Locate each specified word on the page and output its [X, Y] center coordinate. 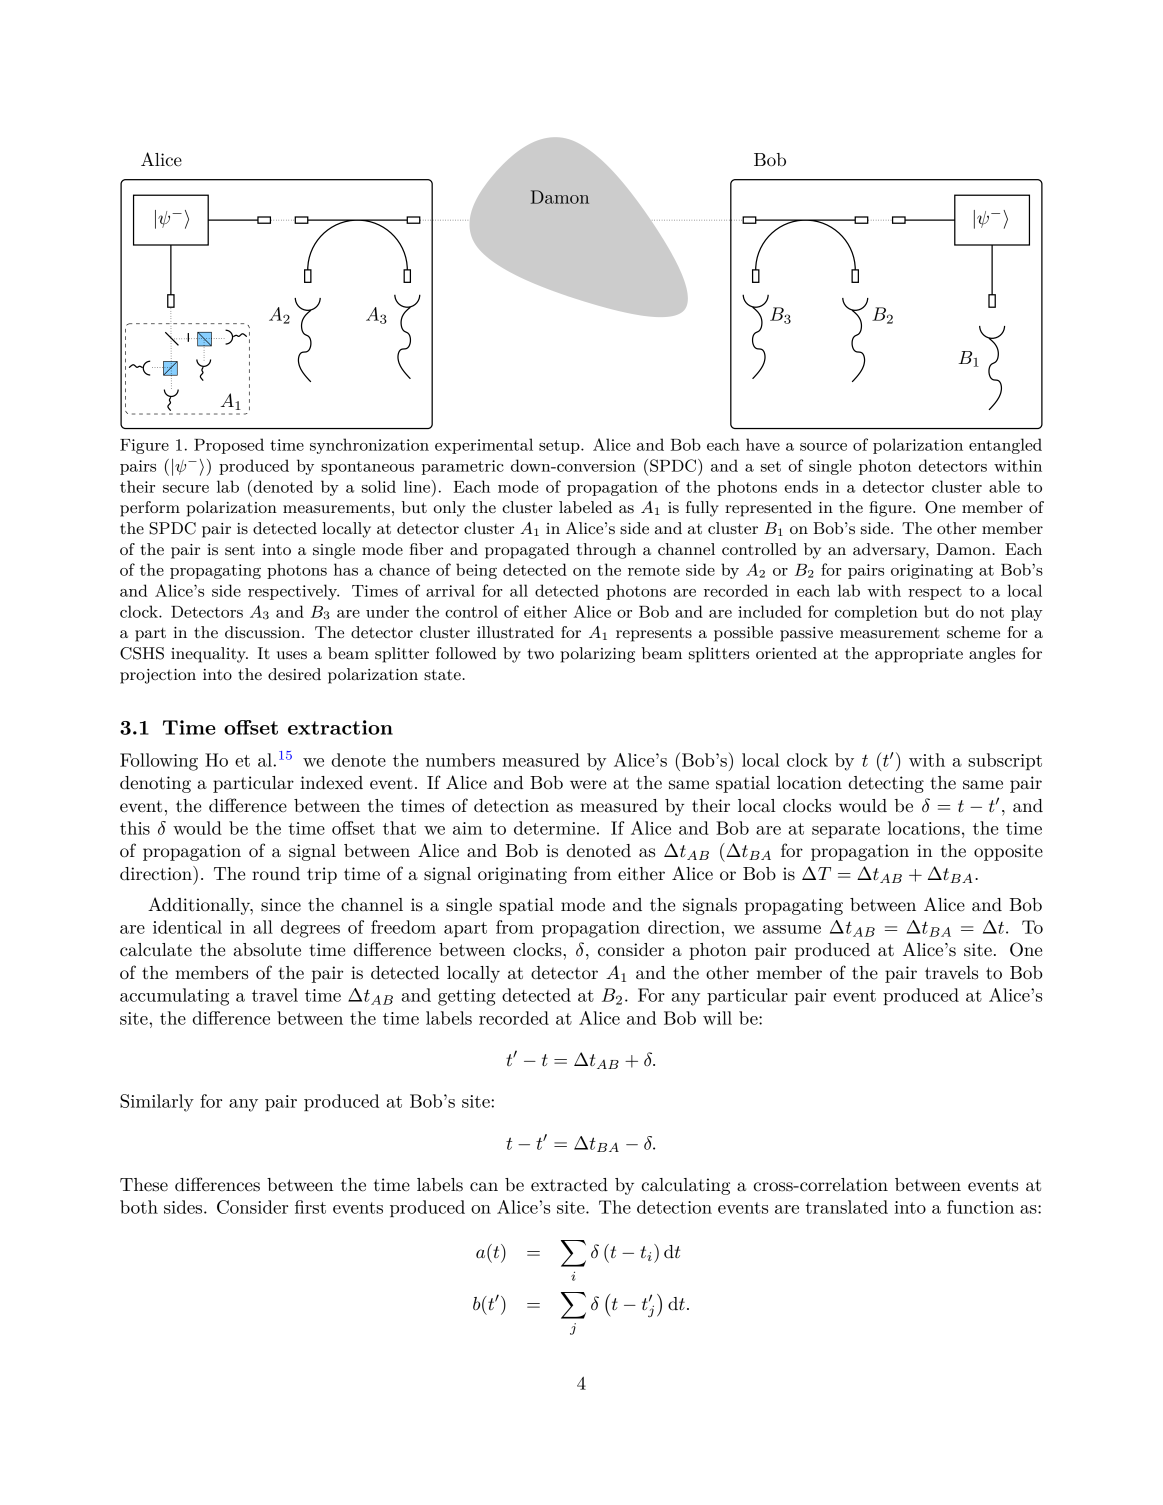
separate [846, 830]
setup [560, 447]
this [135, 828]
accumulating [174, 997]
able [1004, 486]
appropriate [919, 655]
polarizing [598, 655]
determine [554, 828]
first [310, 1207]
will [717, 1018]
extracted [569, 1185]
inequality [209, 655]
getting [467, 997]
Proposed [229, 446]
